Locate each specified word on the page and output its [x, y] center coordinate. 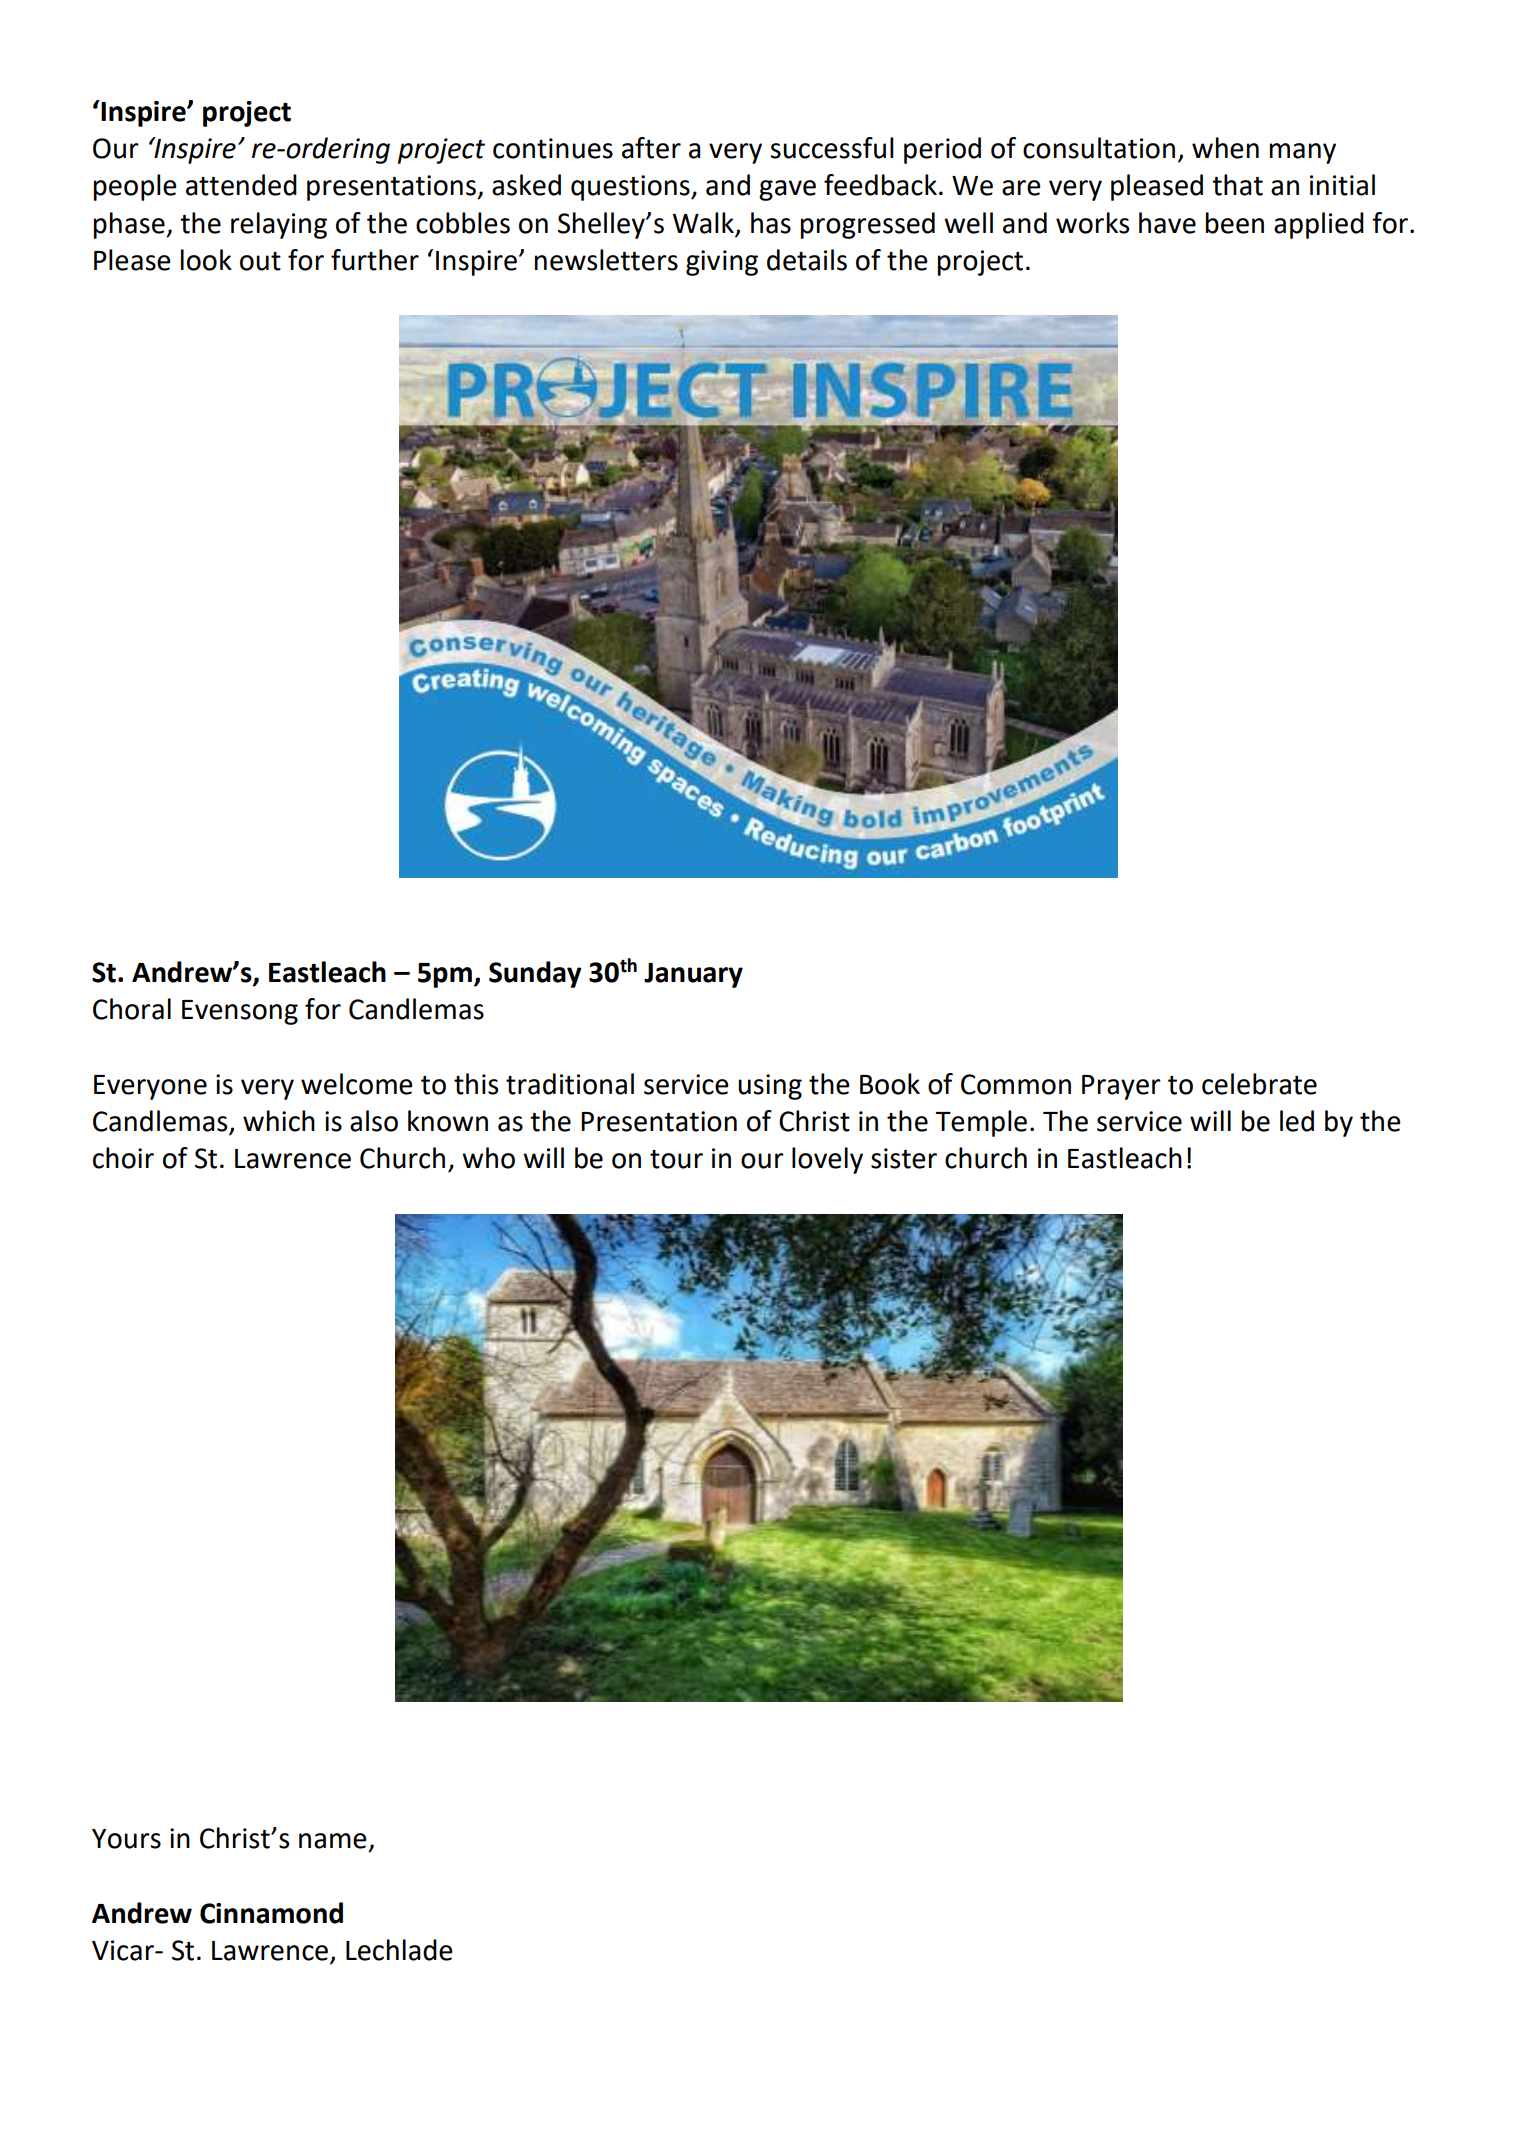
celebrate [1259, 1084]
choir [123, 1158]
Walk [704, 224]
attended [241, 185]
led [1297, 1121]
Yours [126, 1839]
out [260, 261]
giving [722, 263]
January [693, 975]
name [333, 1841]
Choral [132, 1009]
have [1167, 223]
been [1235, 223]
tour [676, 1159]
